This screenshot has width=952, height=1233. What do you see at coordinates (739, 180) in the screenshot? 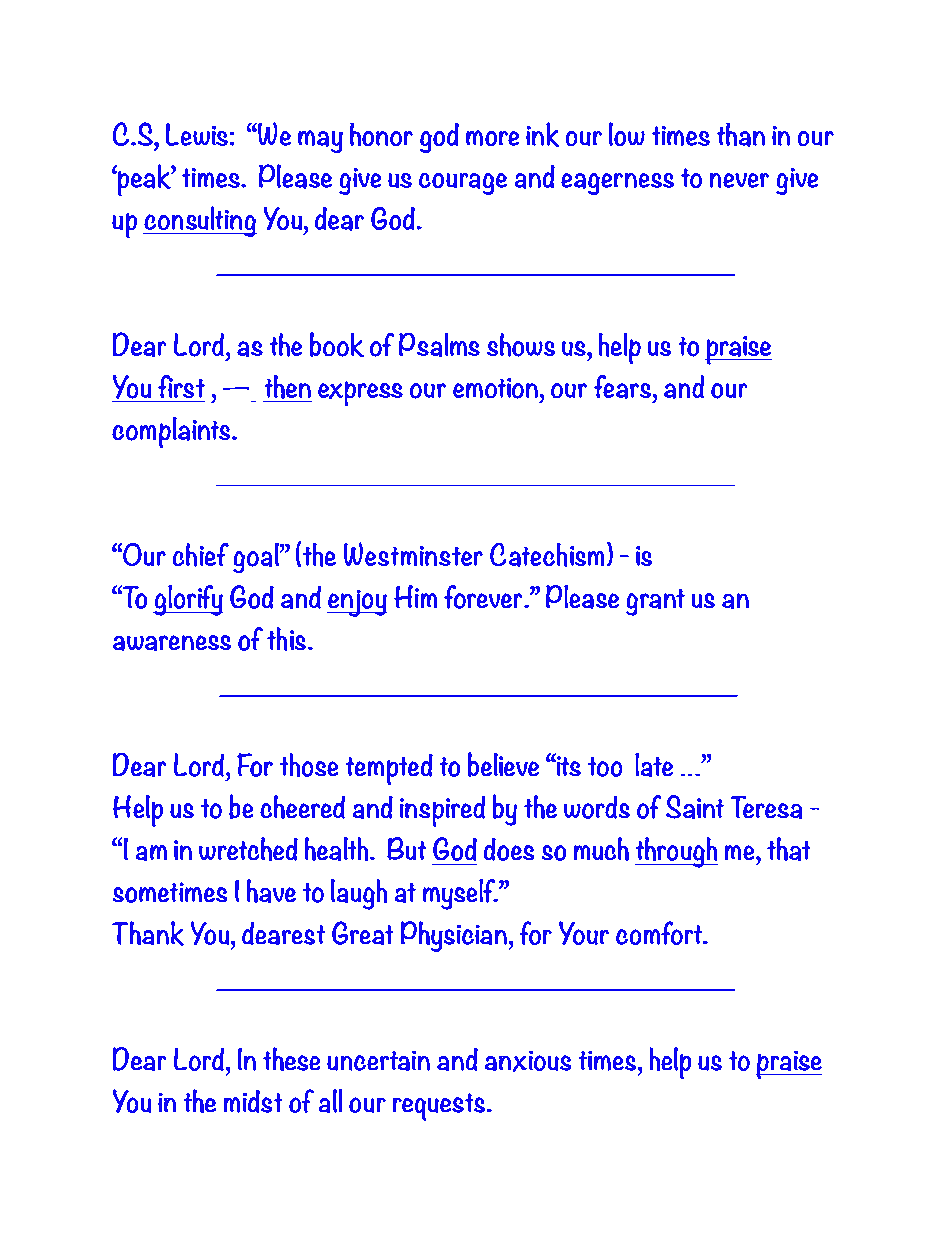
I see `never` at bounding box center [739, 180].
